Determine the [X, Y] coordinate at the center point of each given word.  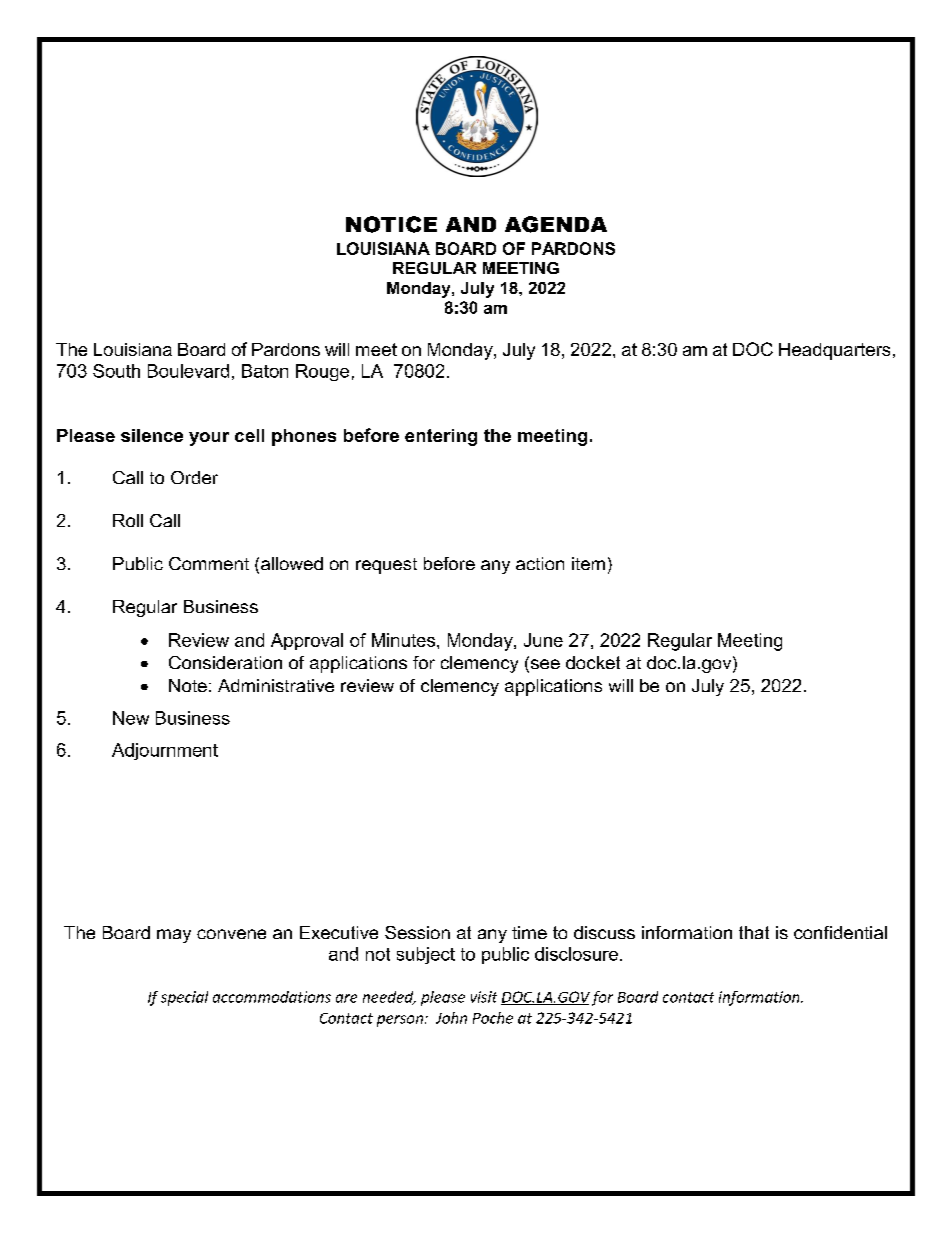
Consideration [225, 662]
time [529, 932]
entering [441, 437]
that [754, 932]
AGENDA [556, 224]
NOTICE [391, 224]
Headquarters [834, 351]
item [588, 563]
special [184, 998]
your [209, 439]
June [543, 640]
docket [593, 662]
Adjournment [165, 751]
